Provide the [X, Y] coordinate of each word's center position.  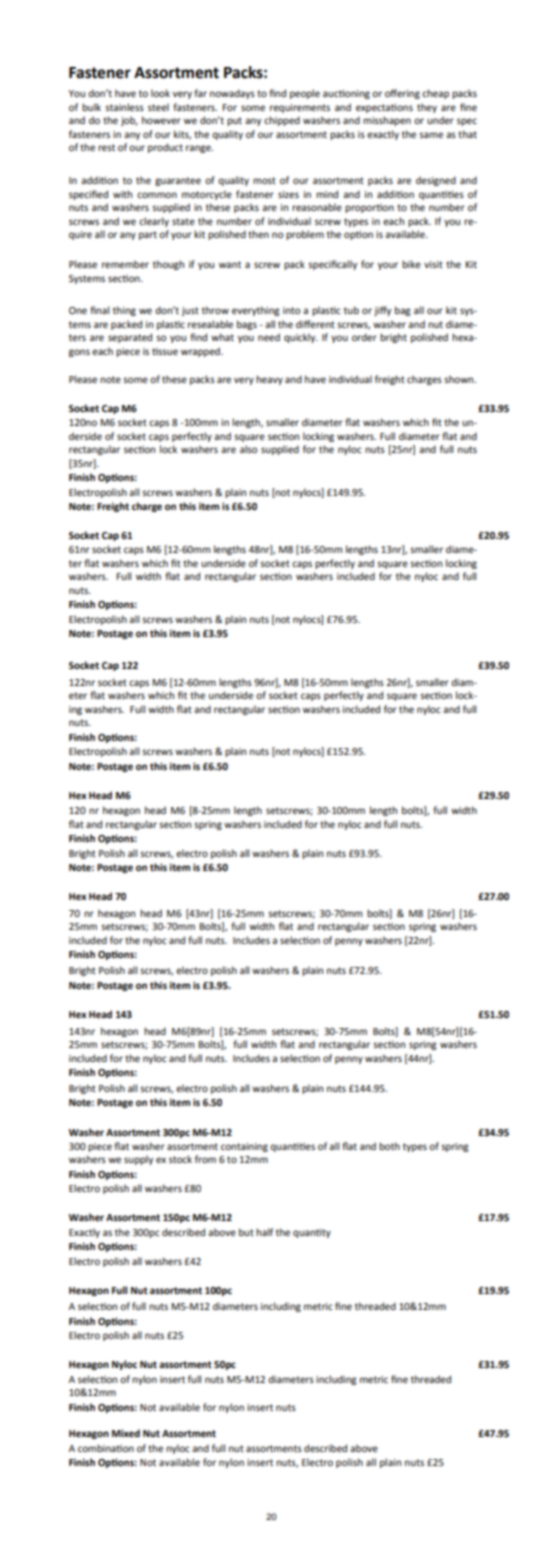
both [389, 1146]
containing [244, 1147]
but [246, 1232]
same [431, 135]
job [129, 121]
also [248, 449]
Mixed [126, 1433]
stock [180, 1159]
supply [138, 1160]
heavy [269, 380]
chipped [282, 121]
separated [130, 338]
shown [460, 379]
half [264, 1232]
